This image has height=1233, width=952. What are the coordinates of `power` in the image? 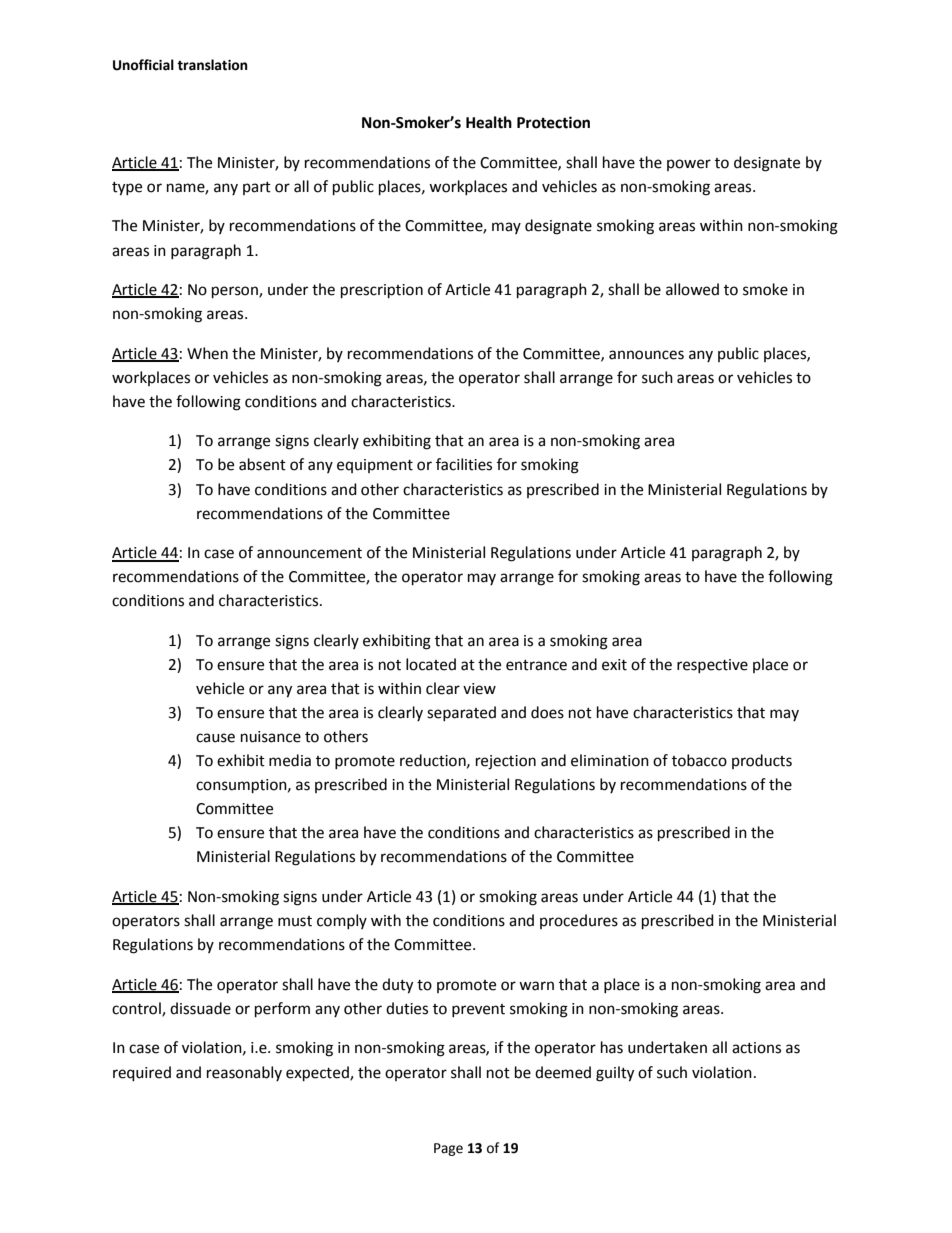 It's located at (689, 165).
